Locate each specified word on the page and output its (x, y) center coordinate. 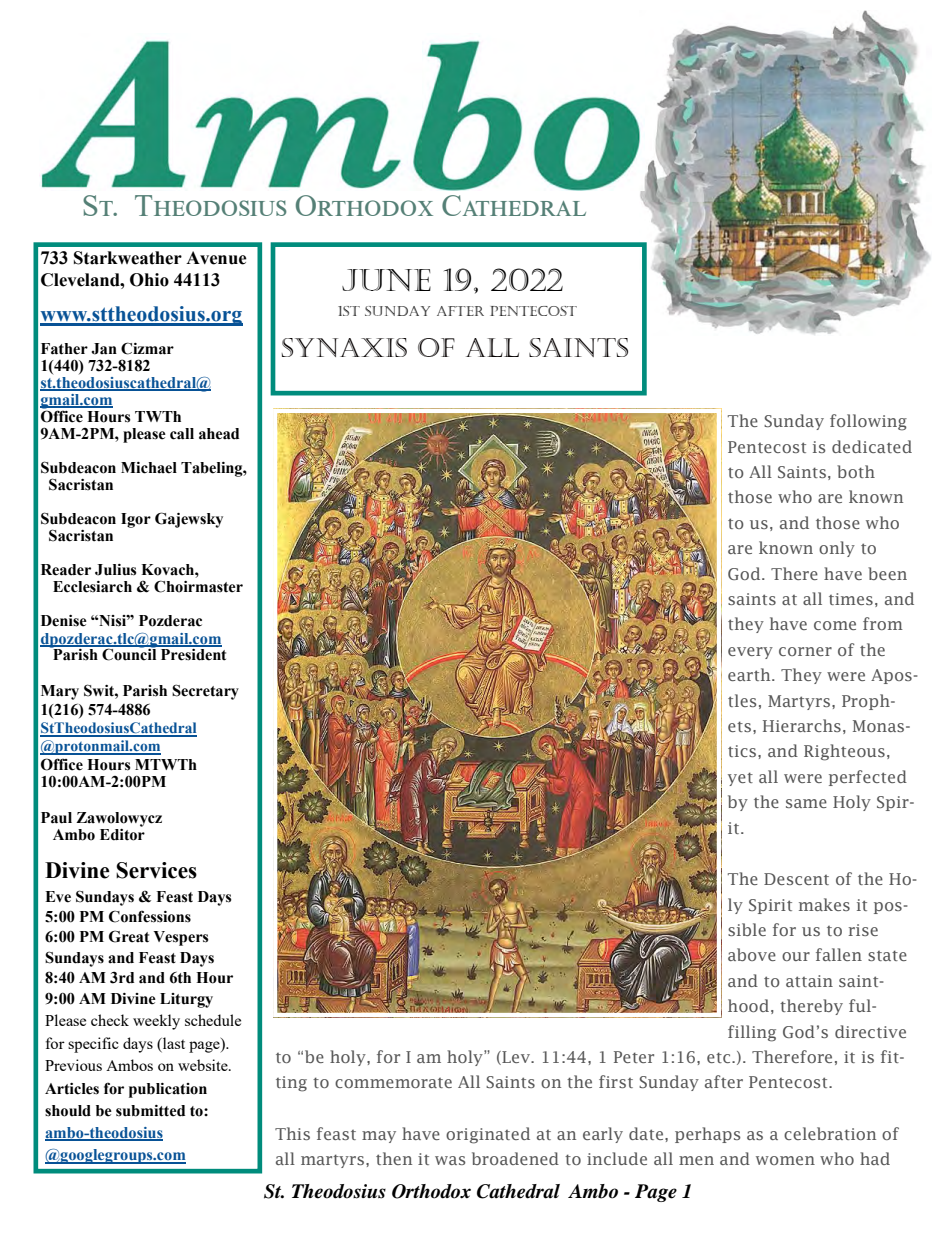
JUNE (386, 280)
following (868, 422)
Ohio (149, 280)
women (785, 1160)
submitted (150, 1111)
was (450, 1160)
